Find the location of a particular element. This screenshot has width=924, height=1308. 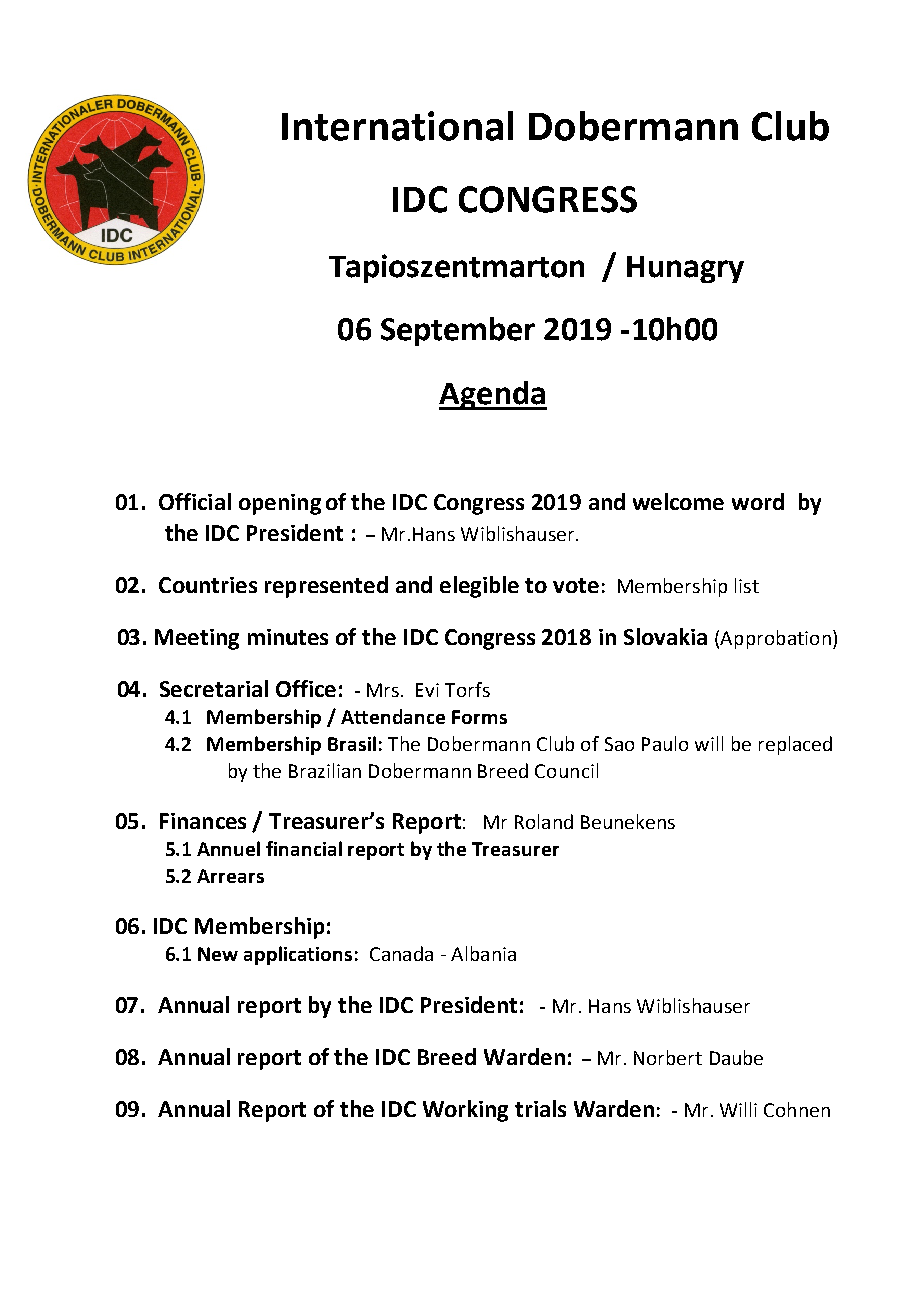

Working is located at coordinates (465, 1111).
